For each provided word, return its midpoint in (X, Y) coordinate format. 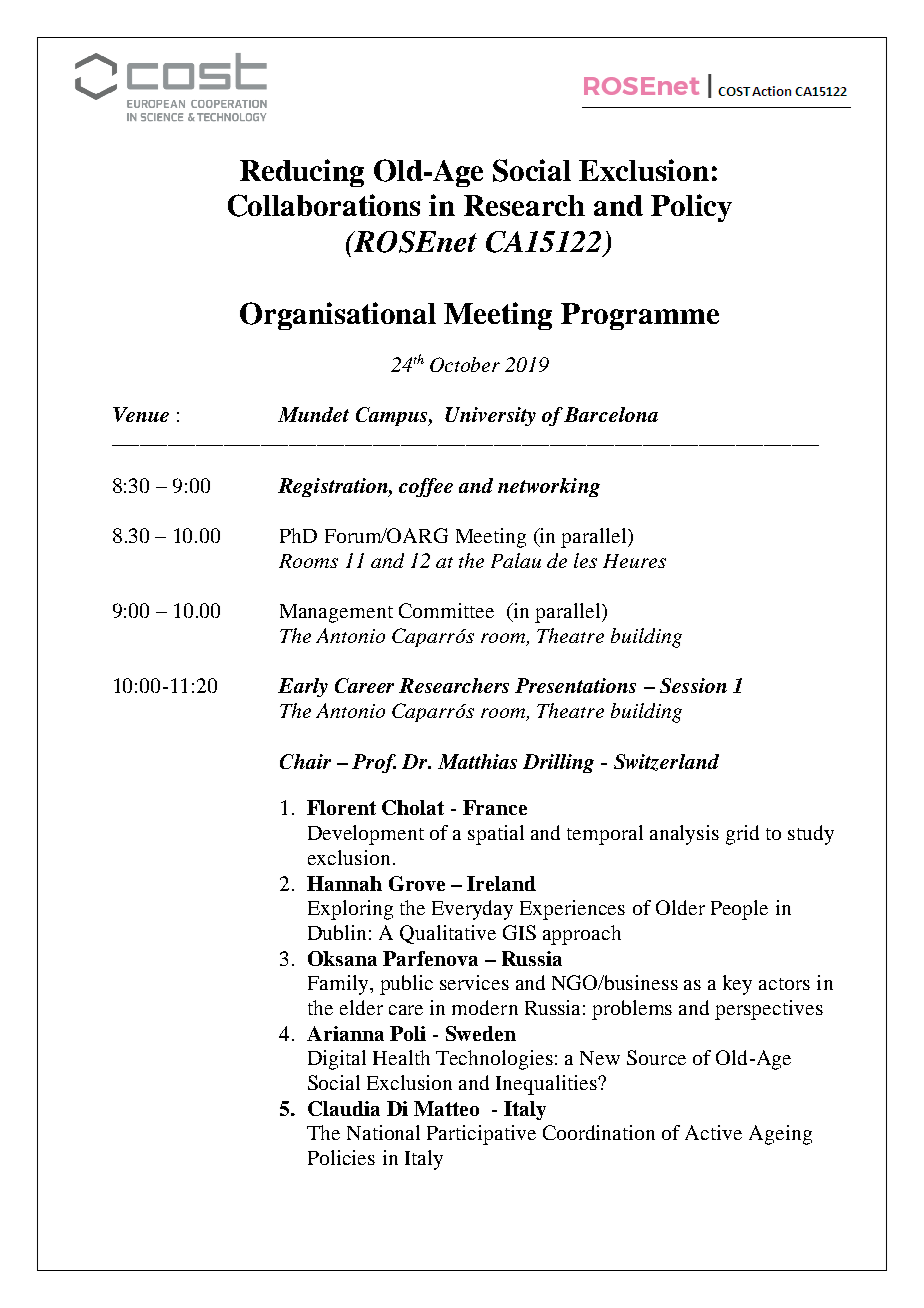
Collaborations (324, 205)
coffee (426, 487)
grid (742, 835)
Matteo (446, 1108)
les (585, 560)
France (495, 807)
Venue (141, 414)
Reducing (302, 173)
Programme (640, 316)
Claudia (344, 1108)
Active (713, 1132)
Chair (305, 761)
